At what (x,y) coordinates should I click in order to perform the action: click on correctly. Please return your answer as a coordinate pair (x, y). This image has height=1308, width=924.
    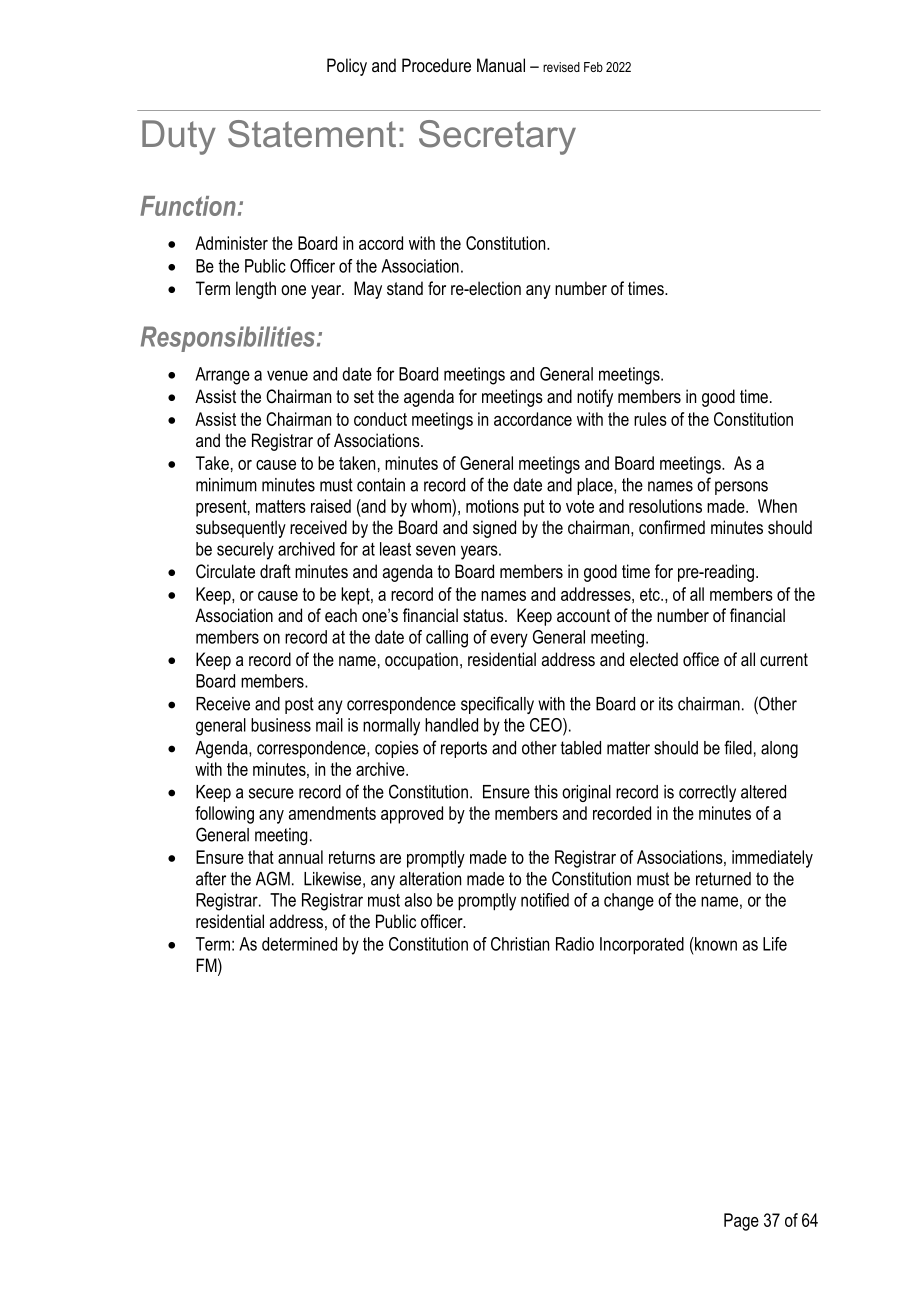
    Looking at the image, I should click on (707, 793).
